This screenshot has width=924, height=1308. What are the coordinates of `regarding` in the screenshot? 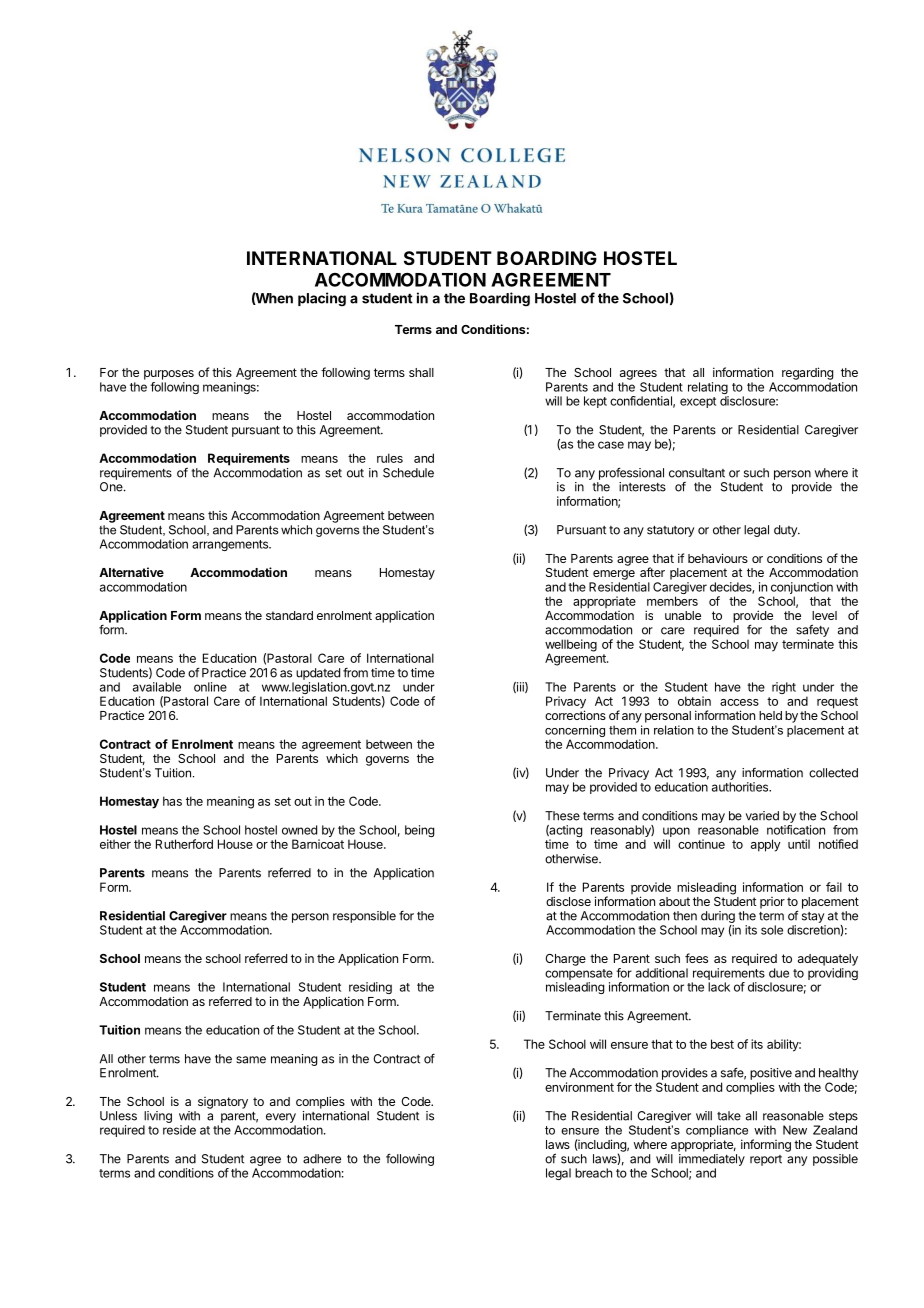 It's located at (807, 373).
